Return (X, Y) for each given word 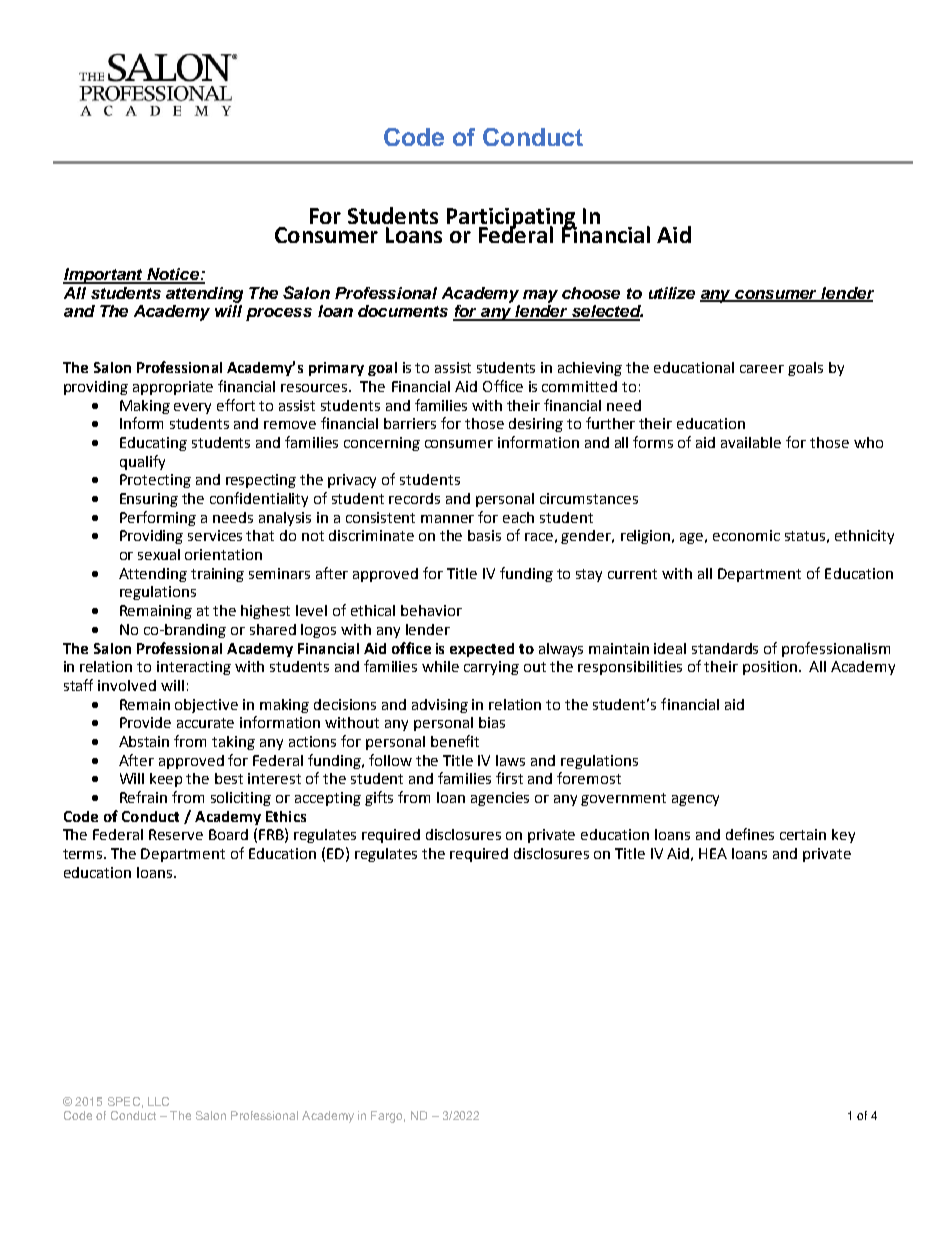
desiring (536, 425)
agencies (500, 799)
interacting (194, 668)
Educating (153, 444)
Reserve (176, 834)
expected (482, 650)
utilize (672, 293)
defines (750, 834)
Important (104, 276)
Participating (512, 219)
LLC (158, 1101)
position (771, 668)
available (751, 442)
